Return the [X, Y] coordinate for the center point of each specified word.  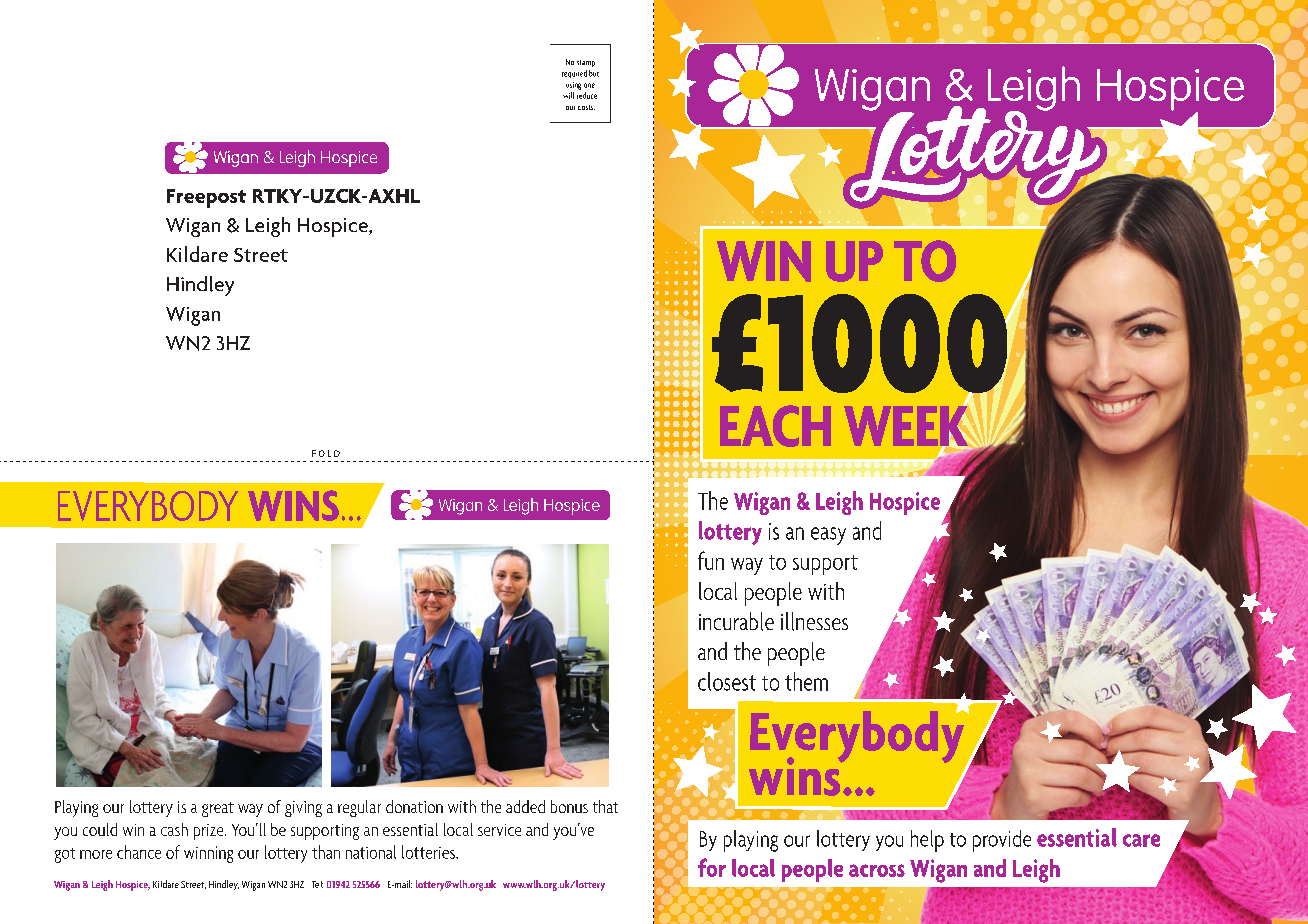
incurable [736, 621]
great [218, 809]
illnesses [814, 621]
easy [828, 536]
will [568, 95]
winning [208, 854]
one [589, 85]
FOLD [326, 453]
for [712, 867]
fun [711, 560]
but [594, 73]
